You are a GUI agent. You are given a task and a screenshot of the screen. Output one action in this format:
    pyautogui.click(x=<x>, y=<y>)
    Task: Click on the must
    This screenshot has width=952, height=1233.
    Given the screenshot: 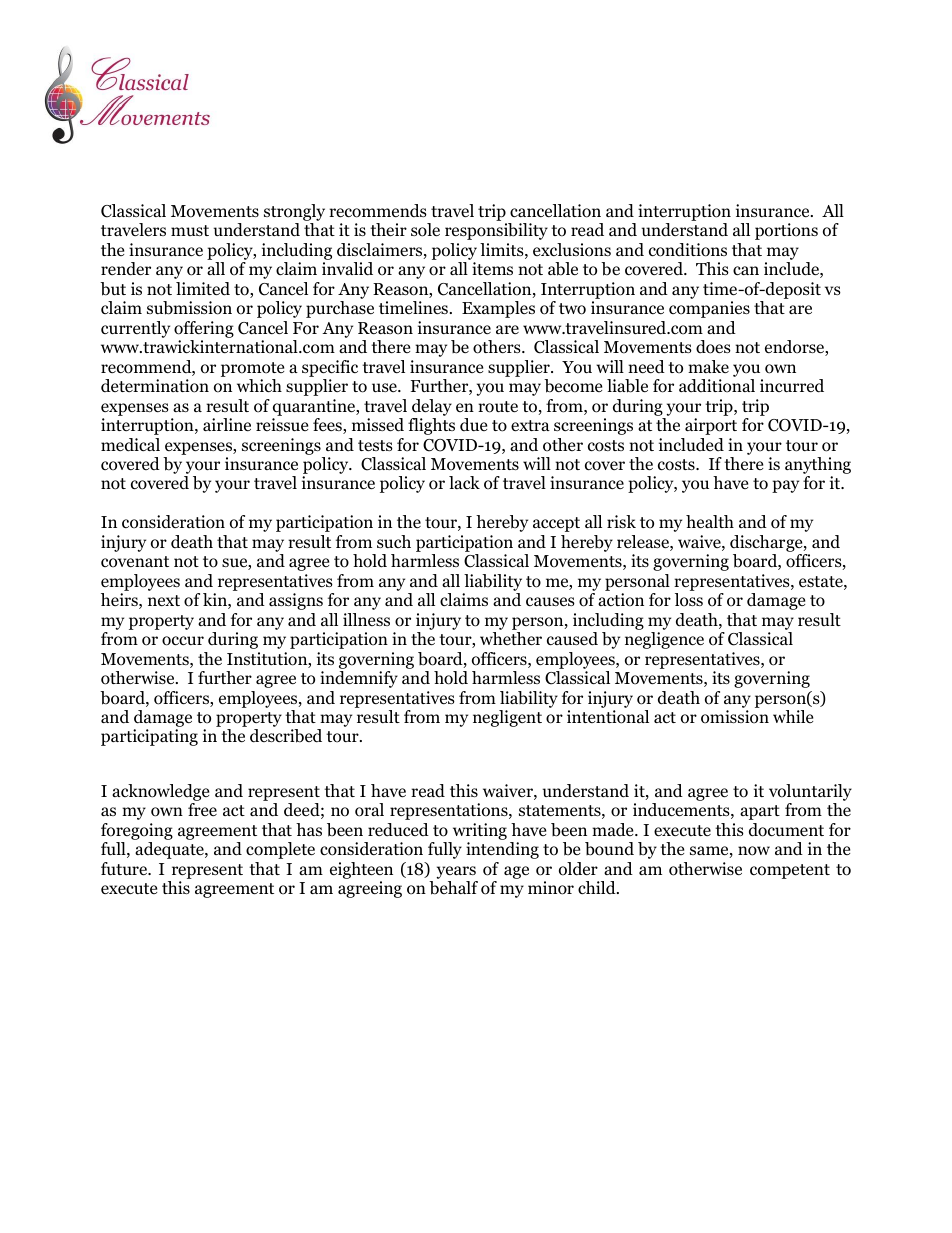 What is the action you would take?
    pyautogui.click(x=190, y=230)
